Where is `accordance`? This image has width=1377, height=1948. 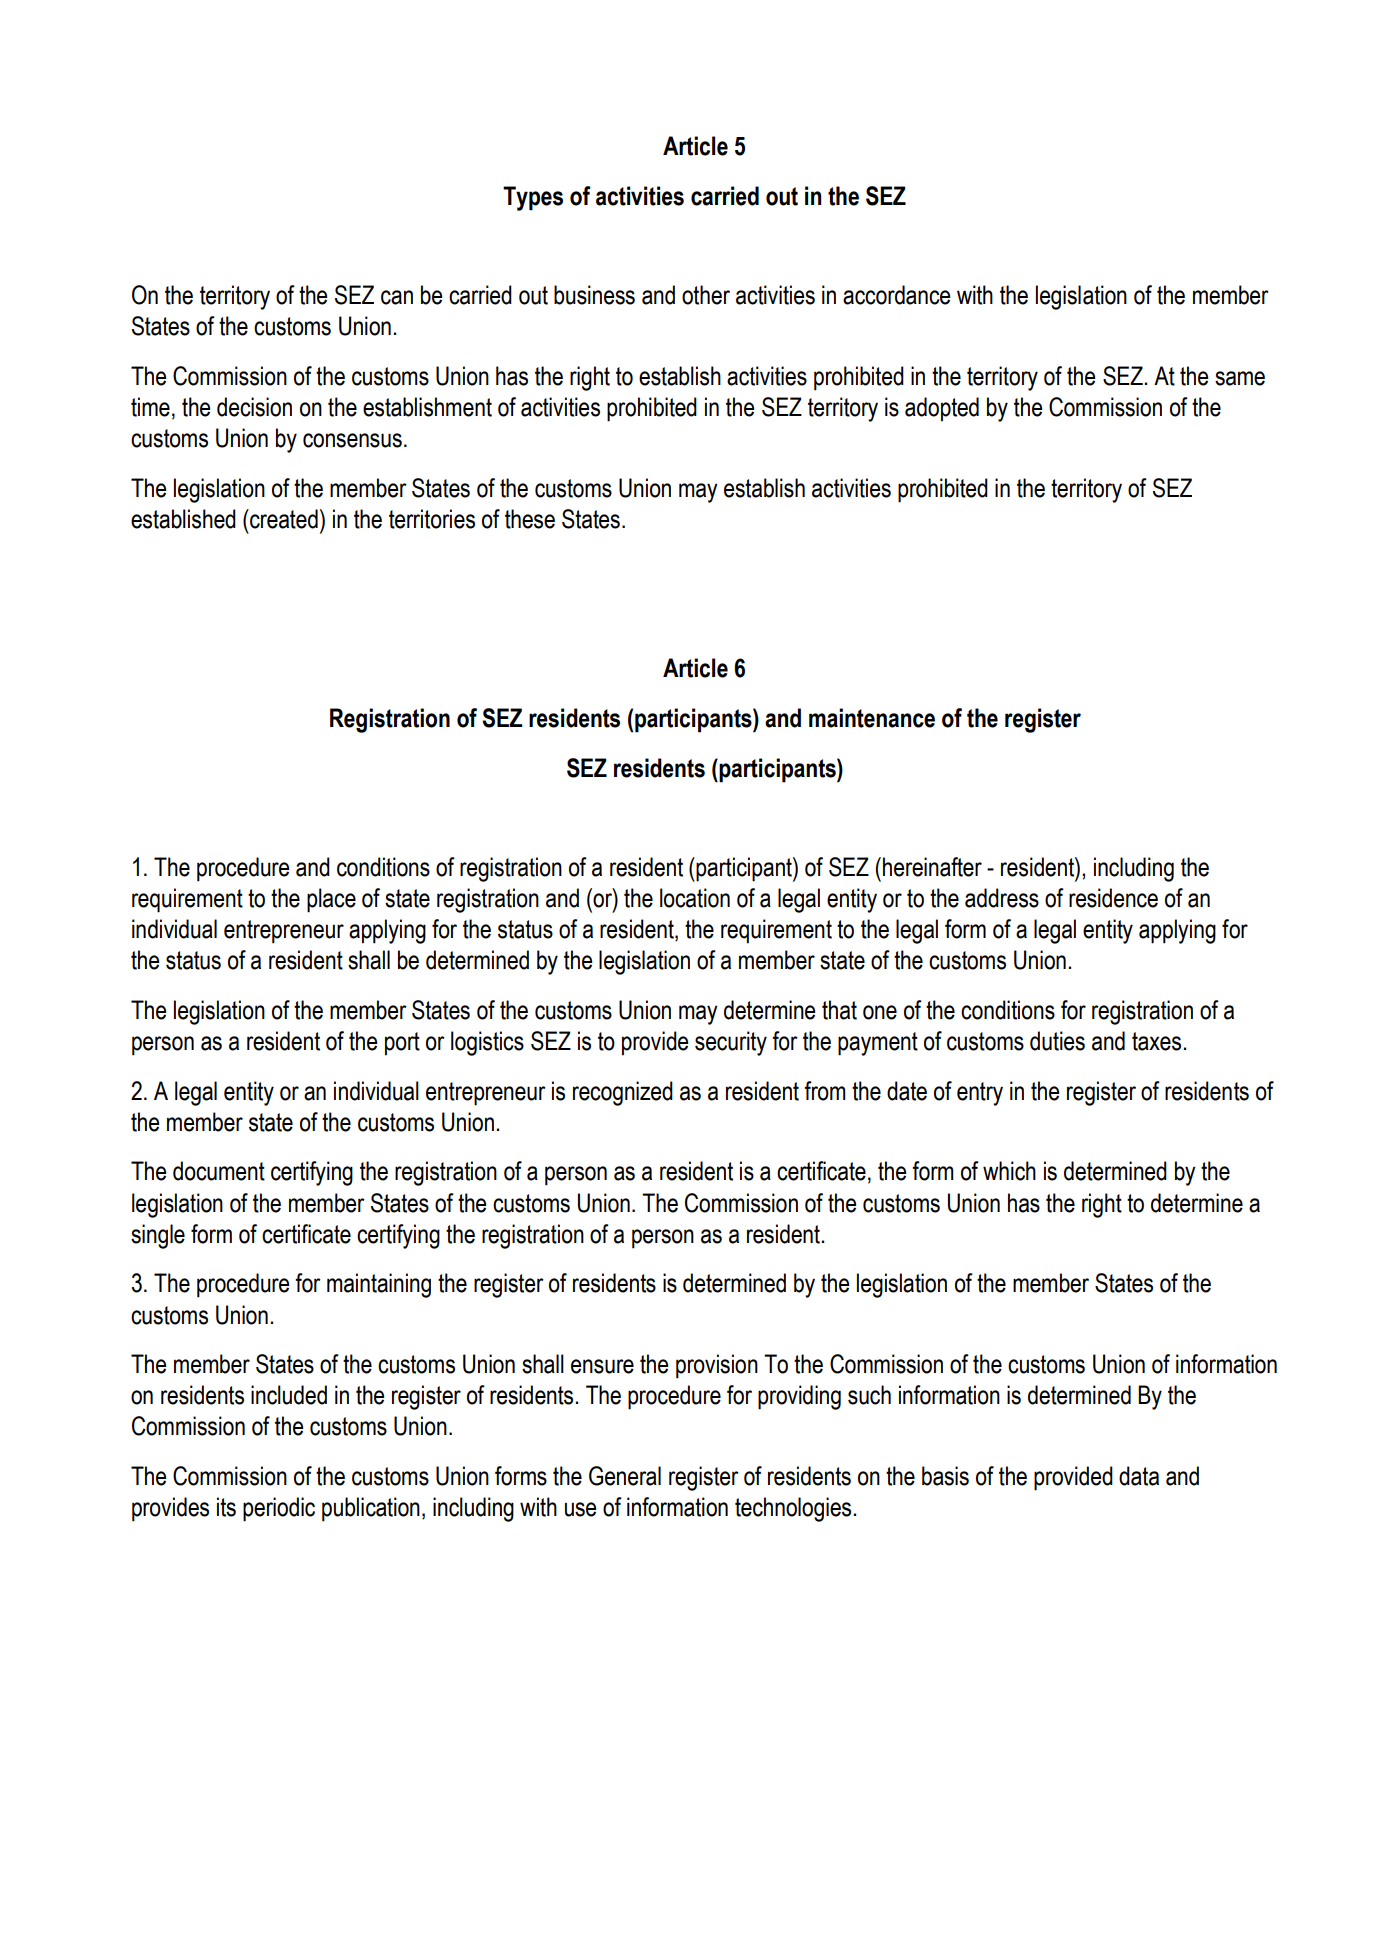 accordance is located at coordinates (896, 295).
